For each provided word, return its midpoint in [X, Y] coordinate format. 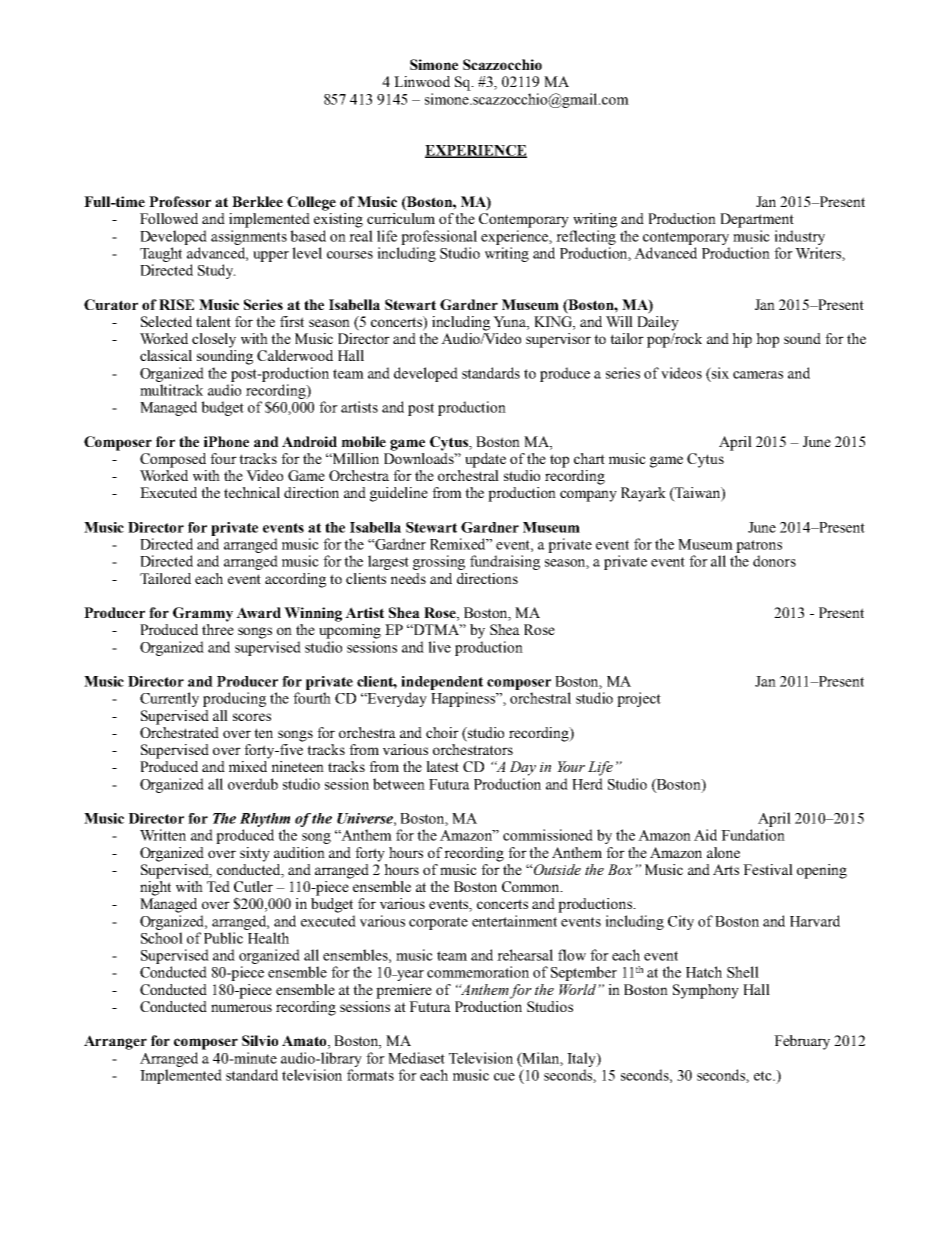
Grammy [203, 614]
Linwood [422, 81]
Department [757, 220]
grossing [439, 562]
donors [774, 561]
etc [764, 1076]
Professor [180, 201]
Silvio [260, 1040]
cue [504, 1077]
